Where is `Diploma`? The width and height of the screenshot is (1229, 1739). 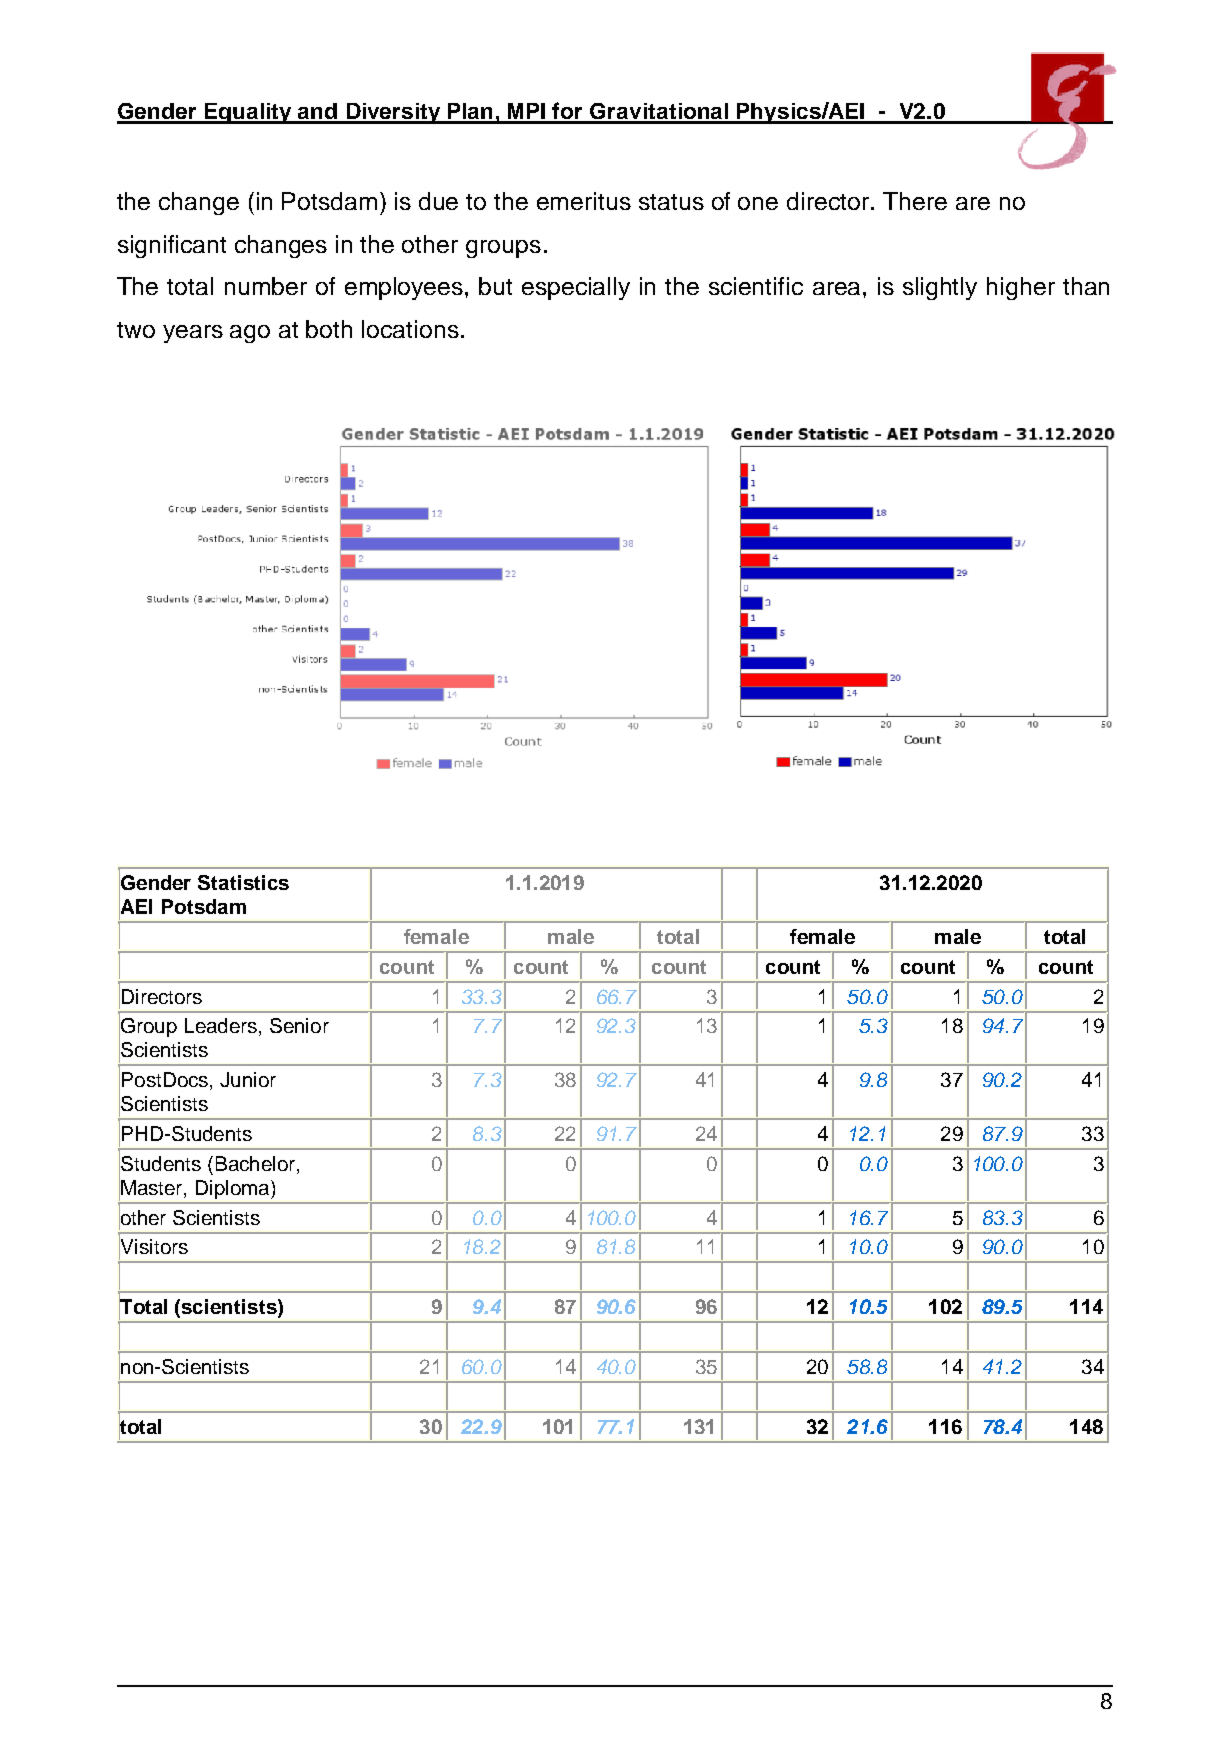
Diploma is located at coordinates (234, 1189).
